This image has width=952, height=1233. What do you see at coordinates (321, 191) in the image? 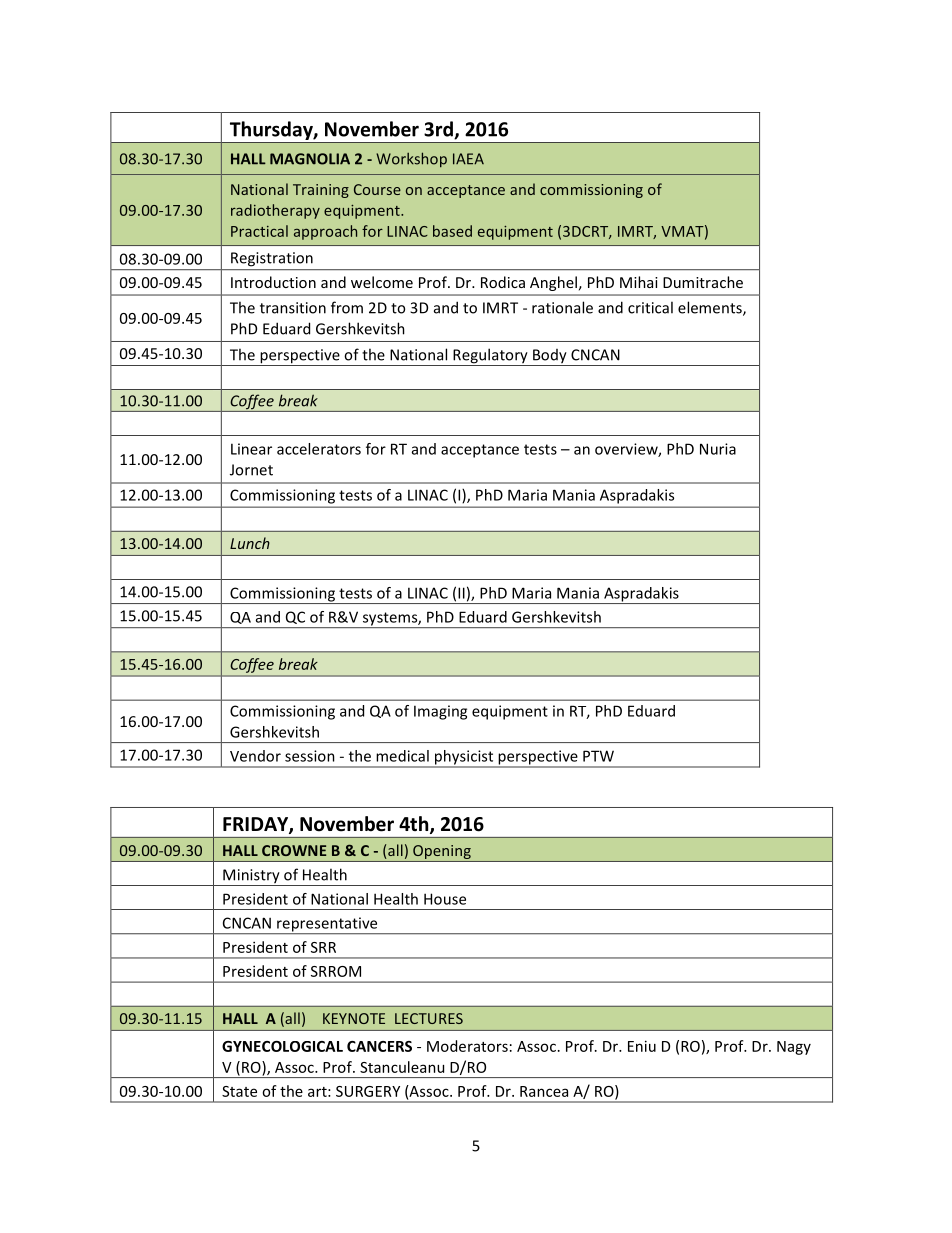
I see `Training` at bounding box center [321, 191].
